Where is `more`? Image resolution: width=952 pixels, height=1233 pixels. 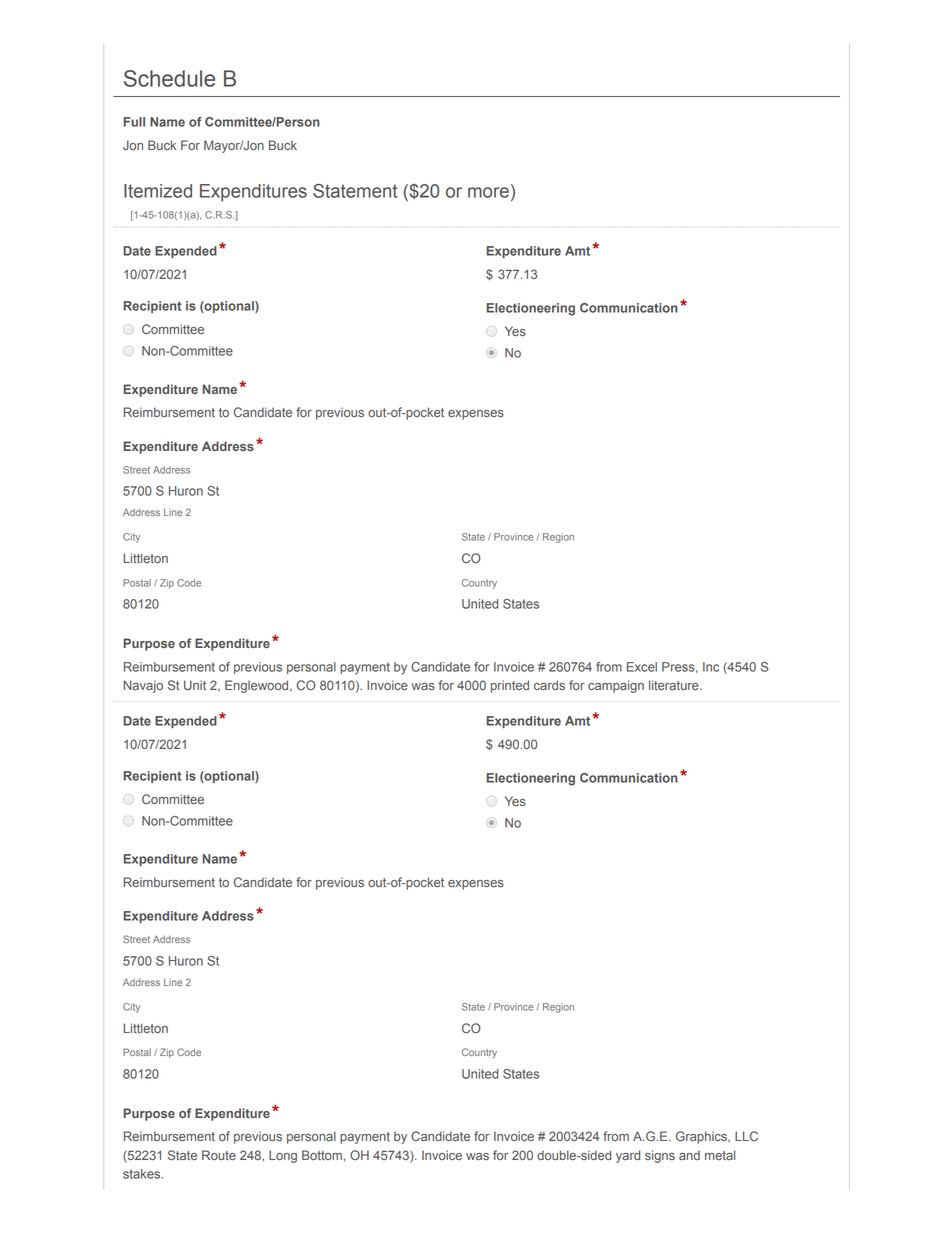
more is located at coordinates (488, 192).
